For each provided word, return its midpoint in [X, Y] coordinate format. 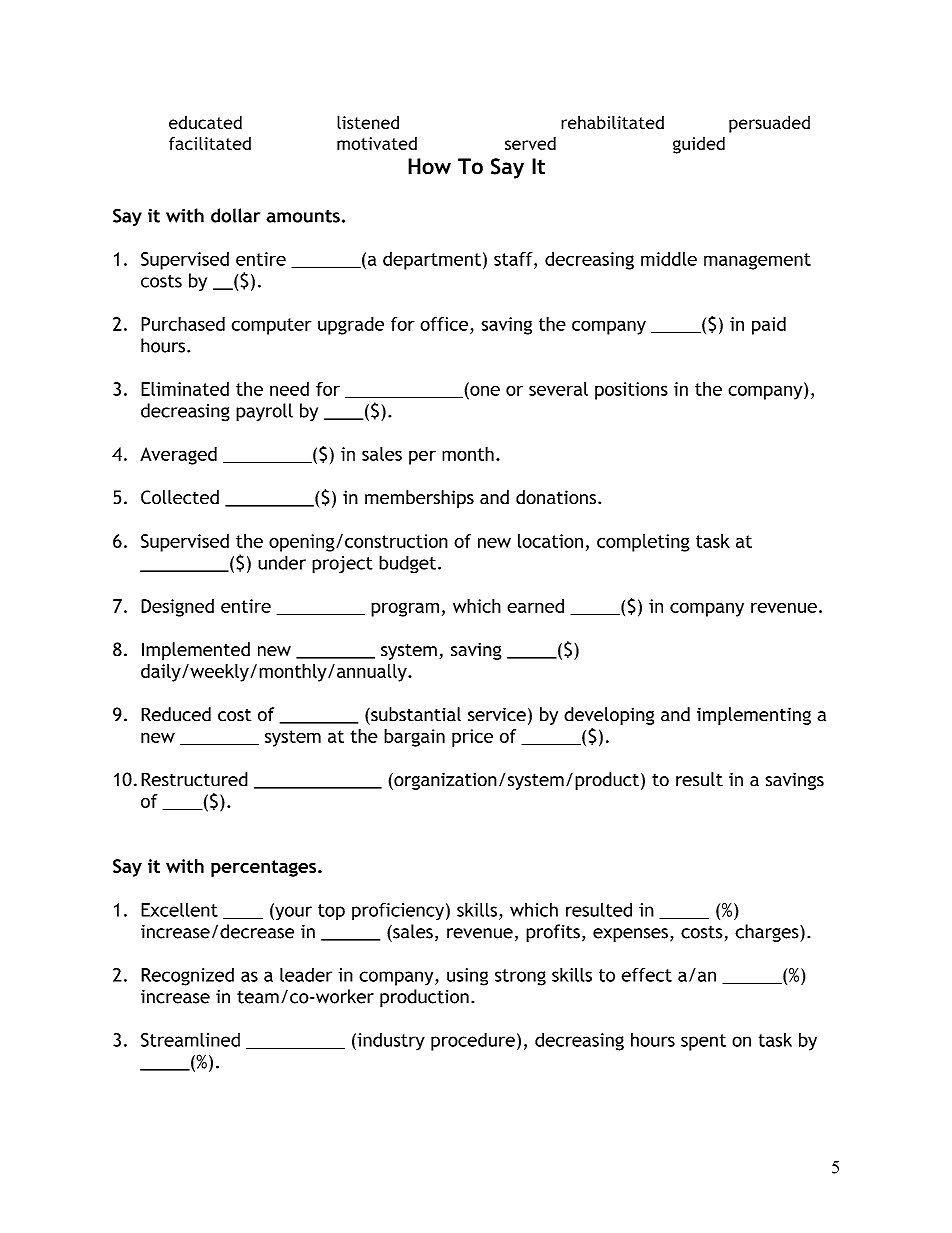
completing [643, 543]
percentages [265, 868]
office [444, 324]
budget [407, 564]
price [472, 738]
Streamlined [190, 1039]
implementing [754, 716]
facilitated [210, 143]
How [429, 166]
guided [699, 145]
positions [631, 391]
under [282, 562]
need [289, 389]
